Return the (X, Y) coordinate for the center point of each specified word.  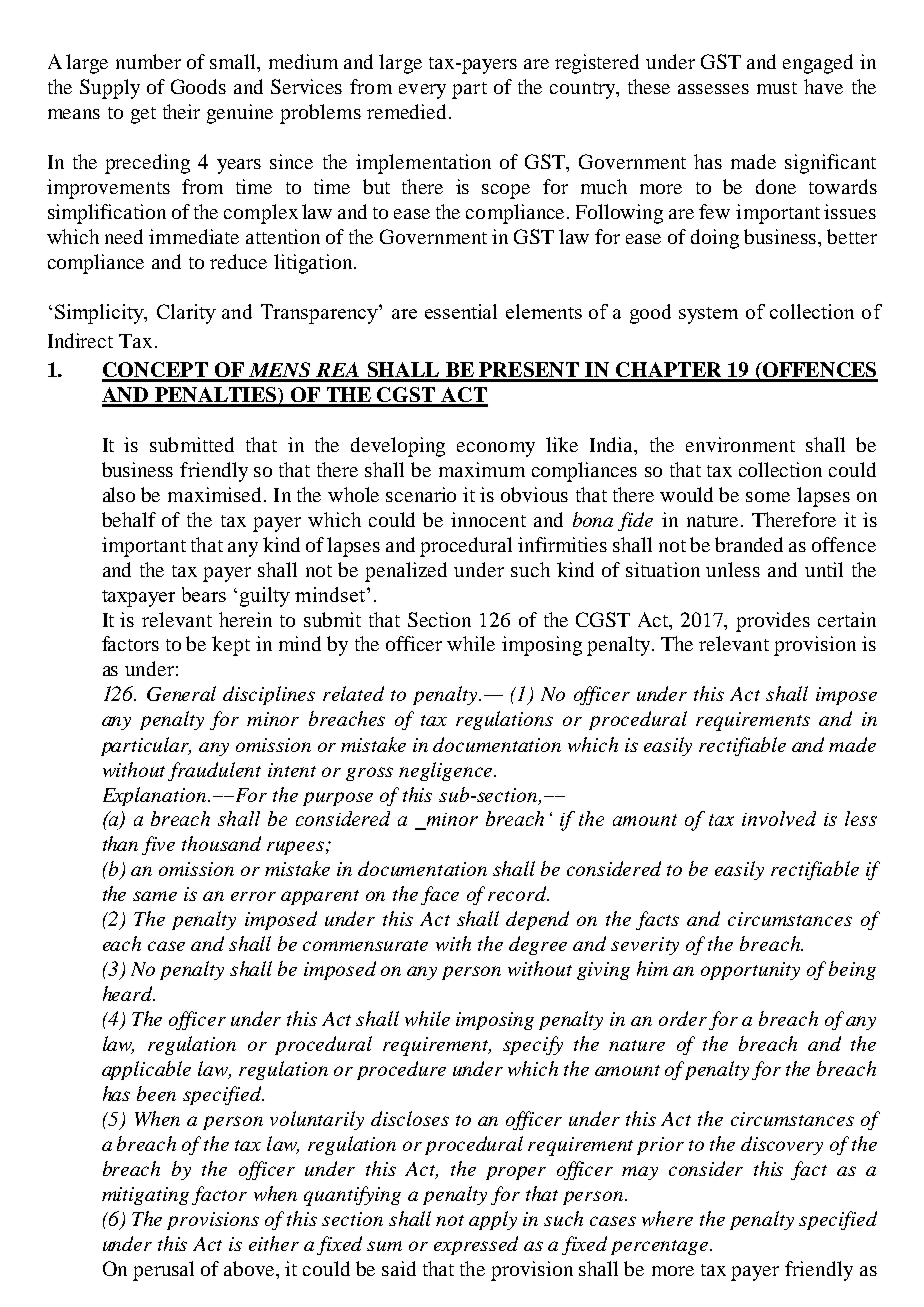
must (777, 88)
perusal (163, 1271)
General (181, 693)
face (440, 895)
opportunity (750, 971)
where (667, 1218)
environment (740, 444)
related (353, 693)
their (181, 111)
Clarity (186, 314)
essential (461, 311)
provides (773, 622)
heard (129, 993)
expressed (476, 1245)
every (422, 91)
